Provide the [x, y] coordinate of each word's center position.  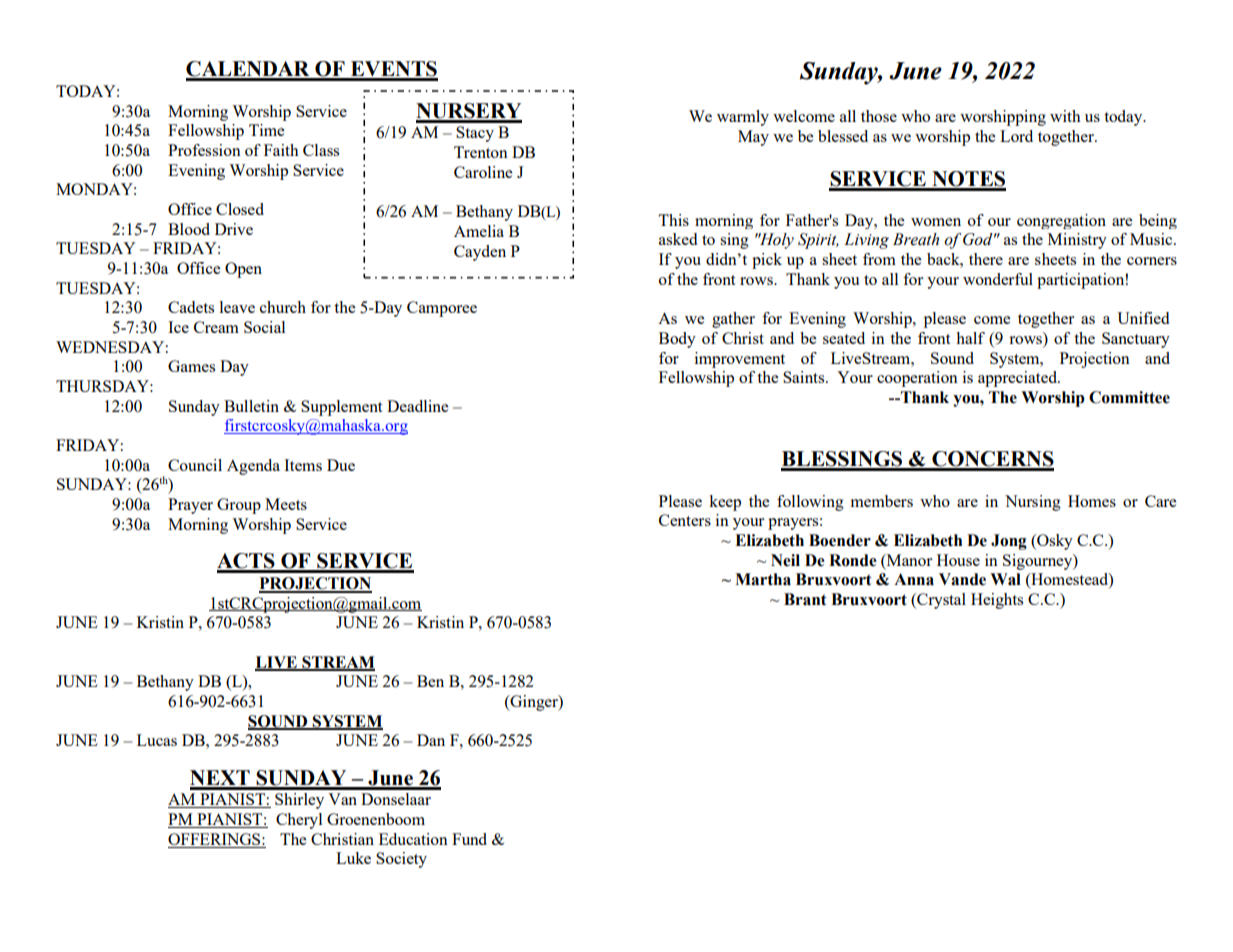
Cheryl [299, 821]
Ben [430, 681]
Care [1160, 501]
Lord [1016, 136]
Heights [997, 601]
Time [266, 130]
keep [725, 503]
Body [677, 340]
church [283, 307]
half [971, 338]
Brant [805, 599]
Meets [286, 504]
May [753, 138]
